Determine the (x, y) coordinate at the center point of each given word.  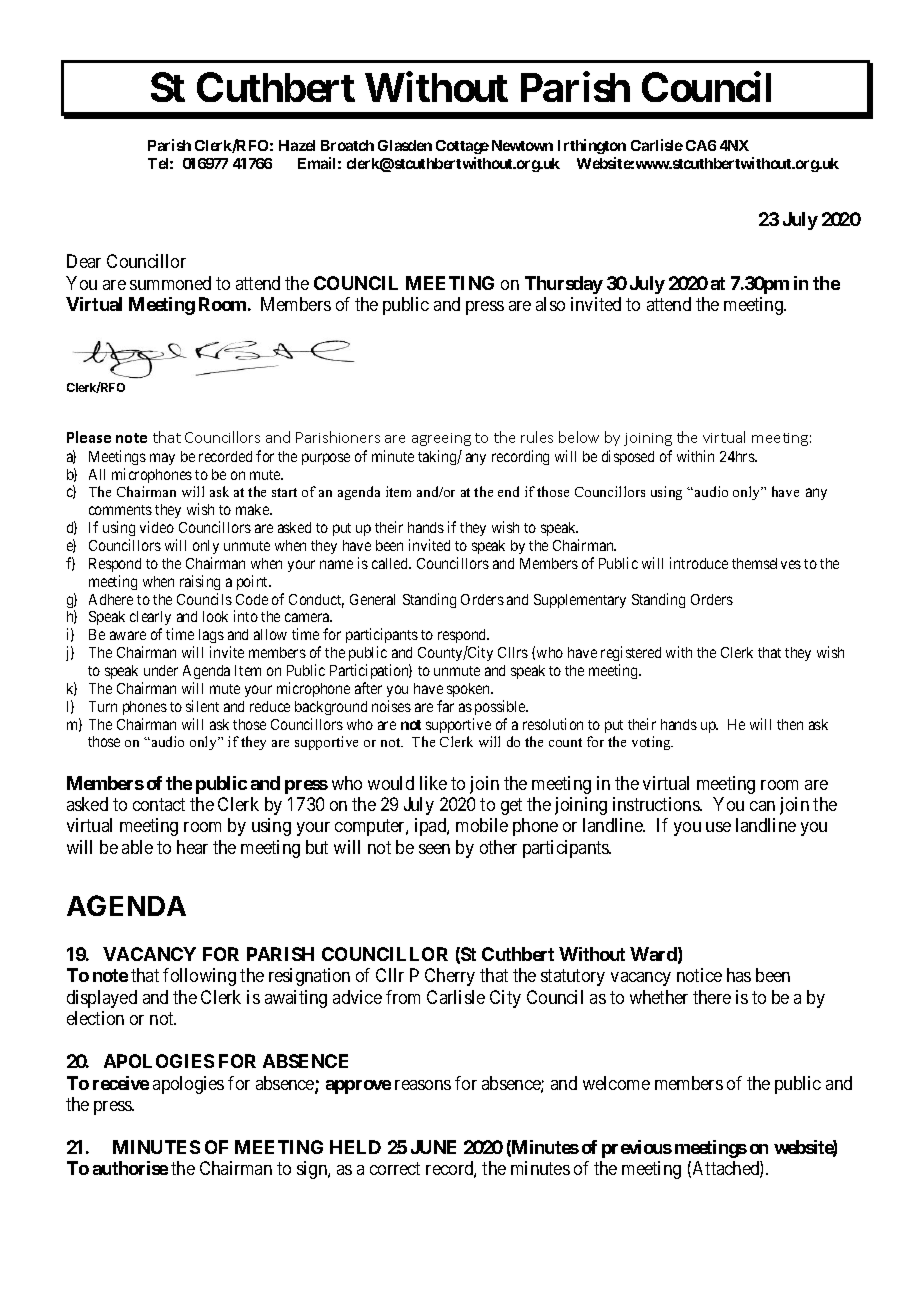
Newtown (522, 145)
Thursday (564, 285)
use (718, 827)
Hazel (297, 145)
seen (434, 849)
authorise (130, 1168)
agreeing (441, 439)
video (157, 527)
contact (159, 804)
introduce (699, 563)
